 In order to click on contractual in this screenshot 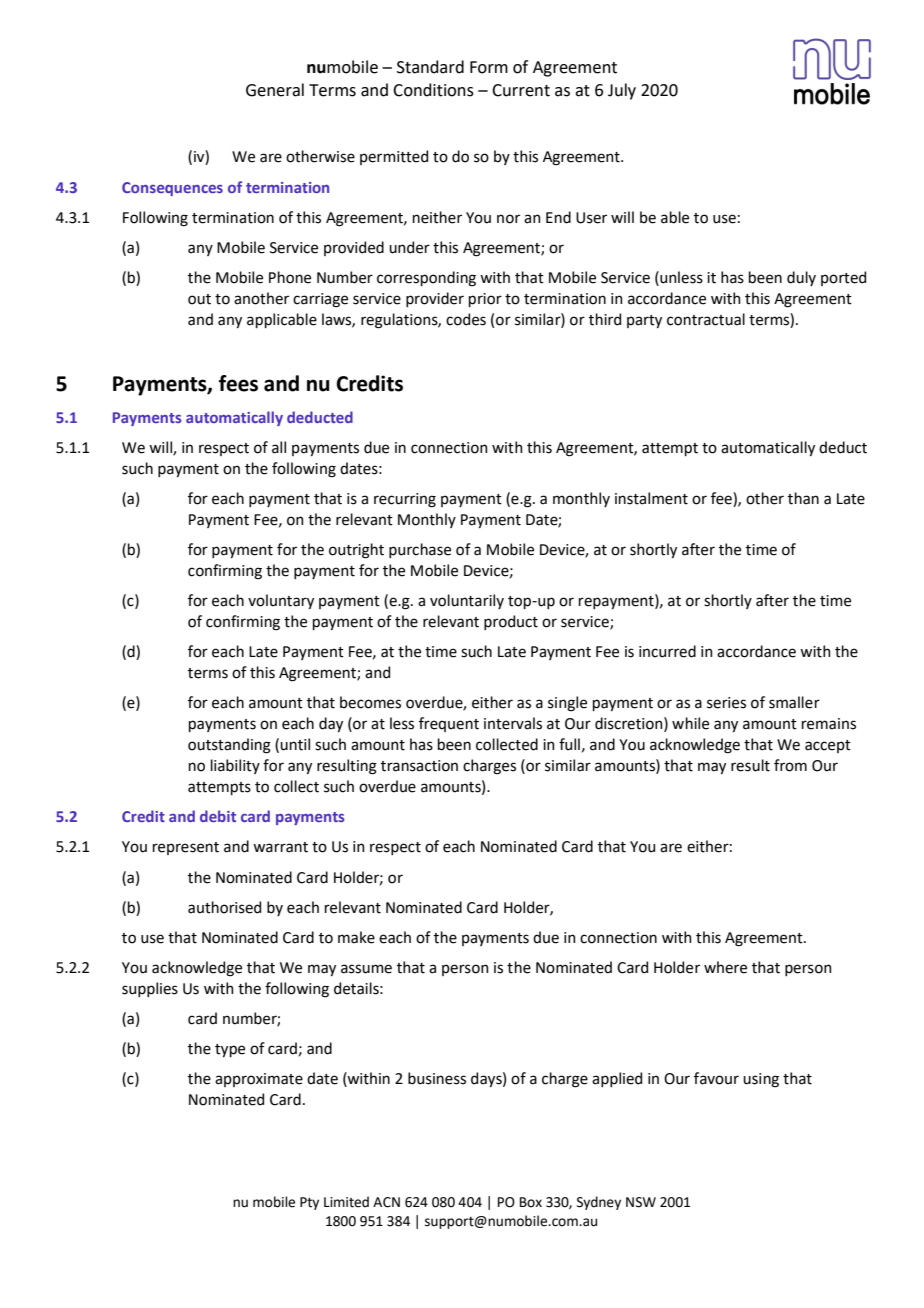, I will do `click(706, 319)`.
